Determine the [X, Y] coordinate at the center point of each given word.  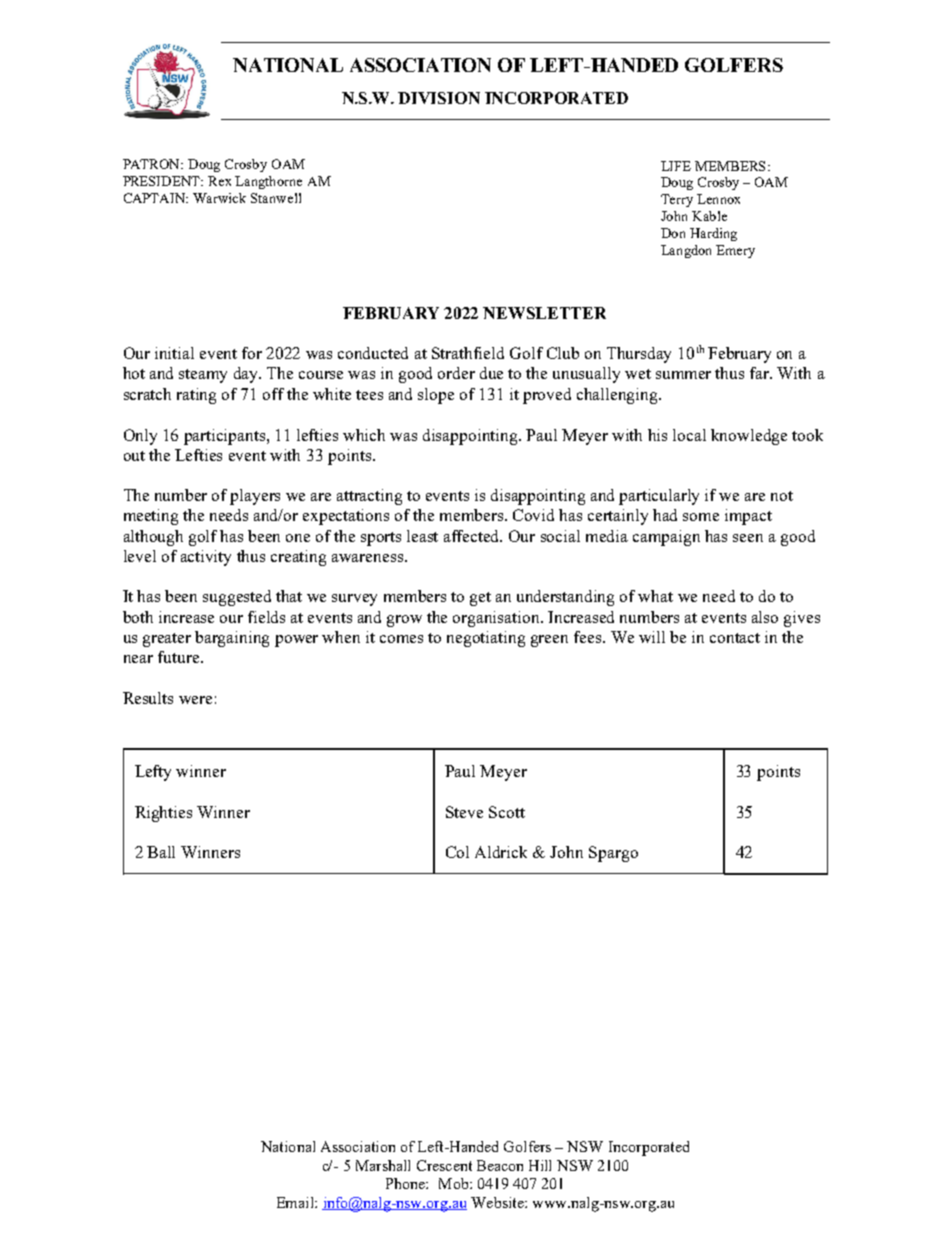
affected [473, 536]
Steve [464, 812]
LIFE [676, 166]
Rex [219, 181]
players [255, 497]
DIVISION [439, 98]
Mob [455, 1183]
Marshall [383, 1165]
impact [748, 517]
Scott [507, 812]
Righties [163, 814]
